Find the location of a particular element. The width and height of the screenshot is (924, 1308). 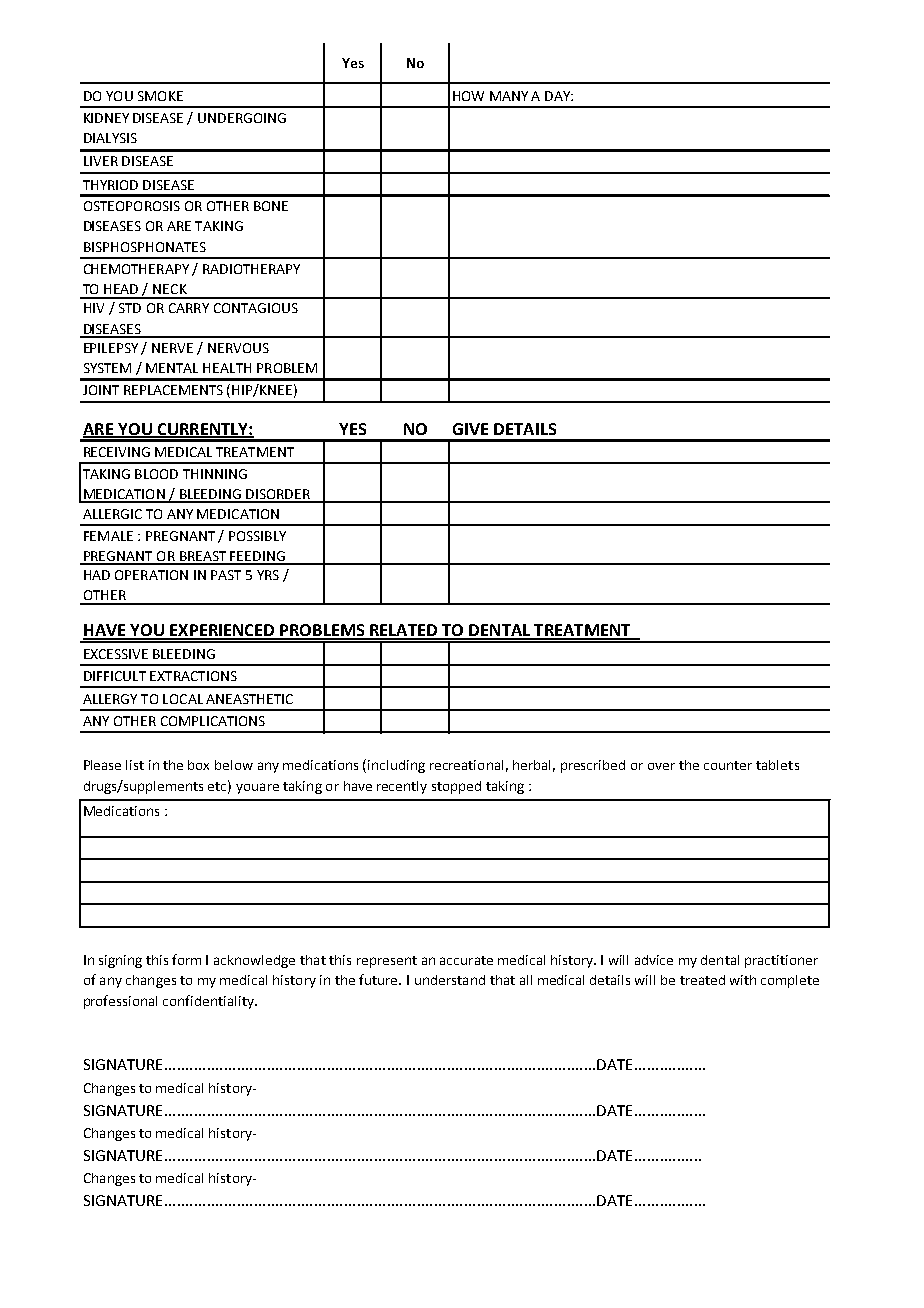

treated is located at coordinates (702, 980).
